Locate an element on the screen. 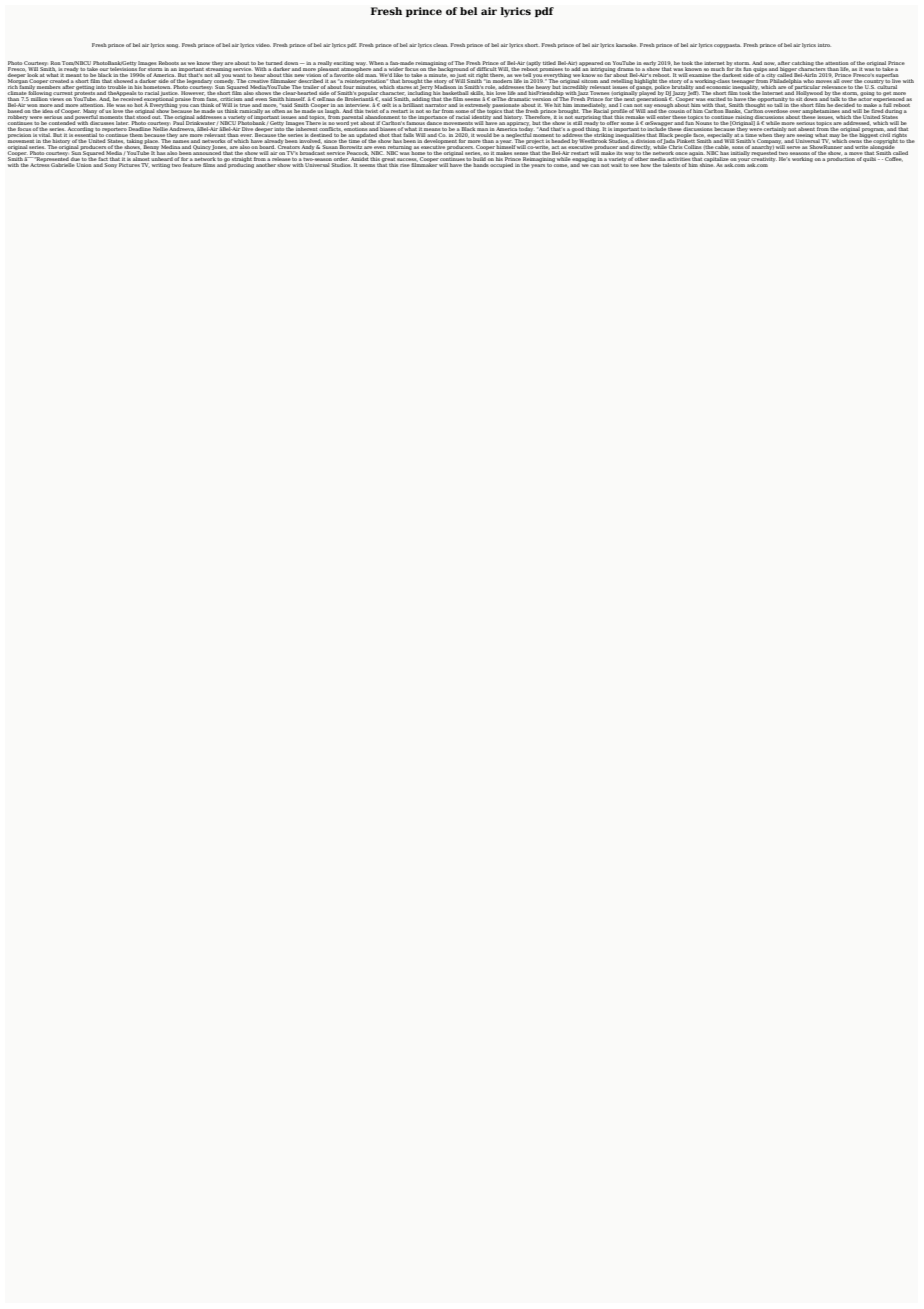  intro is located at coordinates (824, 45).
